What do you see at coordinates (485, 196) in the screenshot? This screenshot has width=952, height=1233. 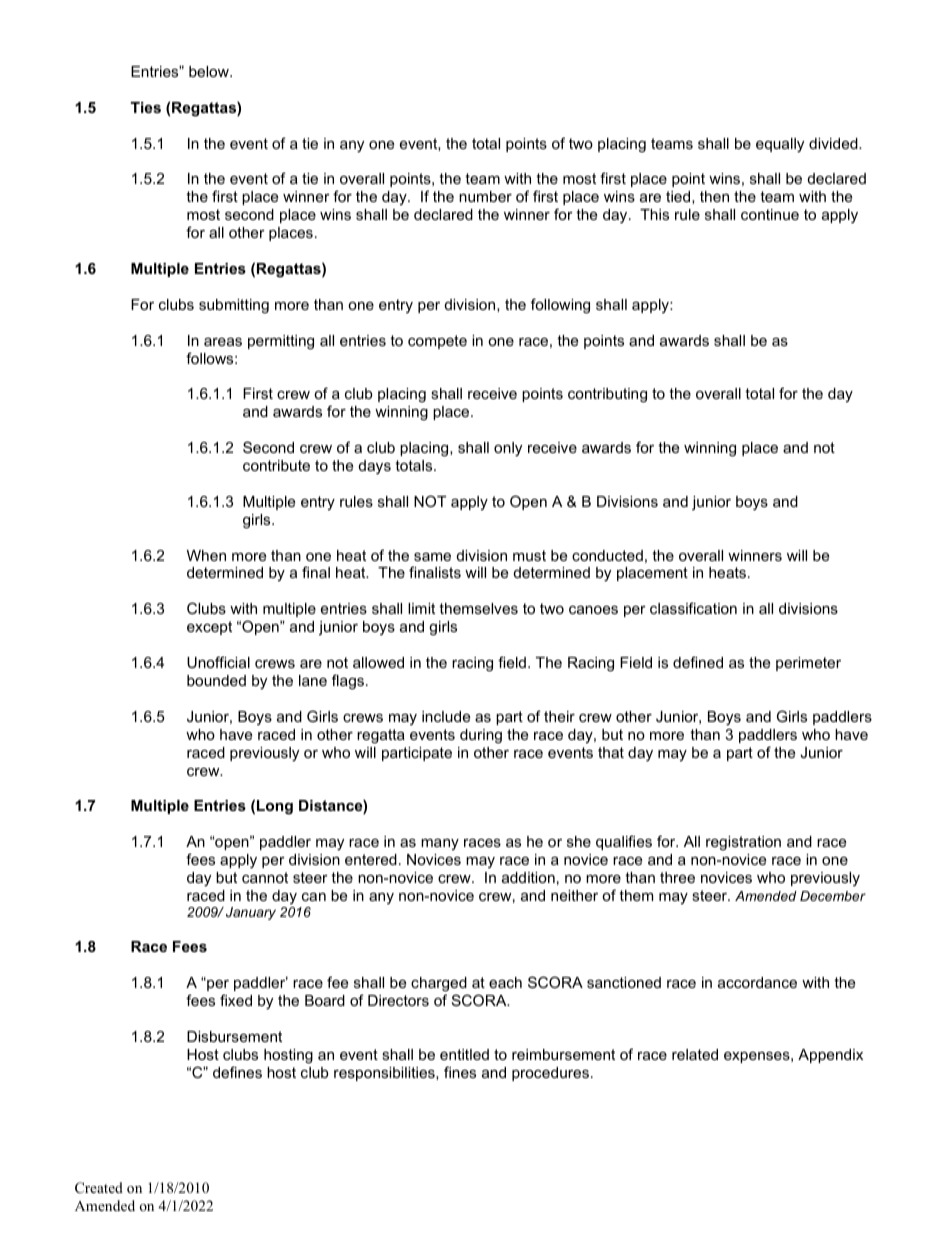 I see `number` at bounding box center [485, 196].
